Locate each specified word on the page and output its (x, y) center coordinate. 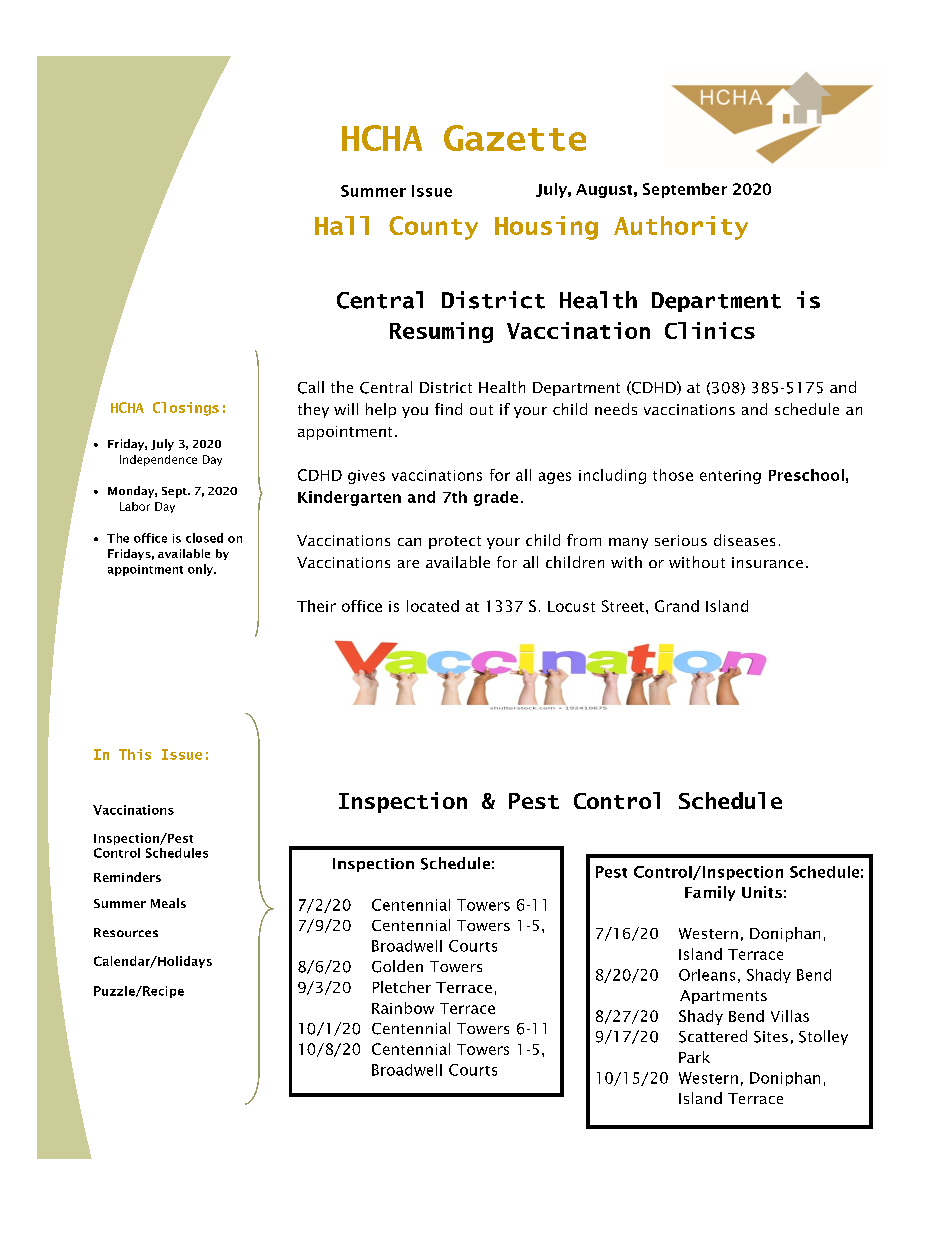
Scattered (713, 1036)
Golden (397, 966)
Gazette (515, 138)
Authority (681, 228)
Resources (126, 932)
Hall (342, 225)
